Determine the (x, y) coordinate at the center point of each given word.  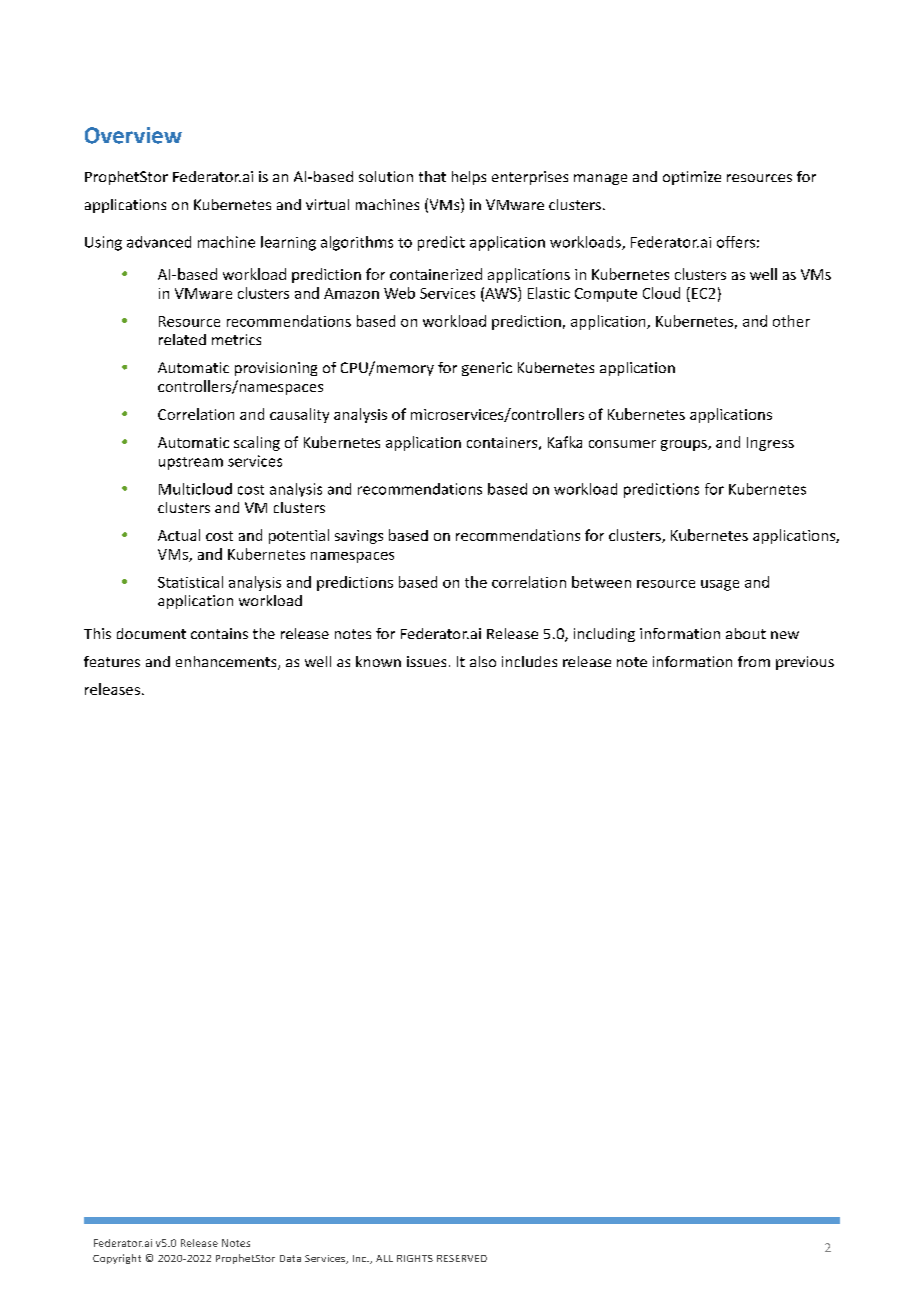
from (754, 661)
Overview (133, 135)
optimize (692, 178)
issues (426, 661)
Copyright (117, 1259)
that (432, 176)
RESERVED (462, 1258)
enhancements (227, 663)
